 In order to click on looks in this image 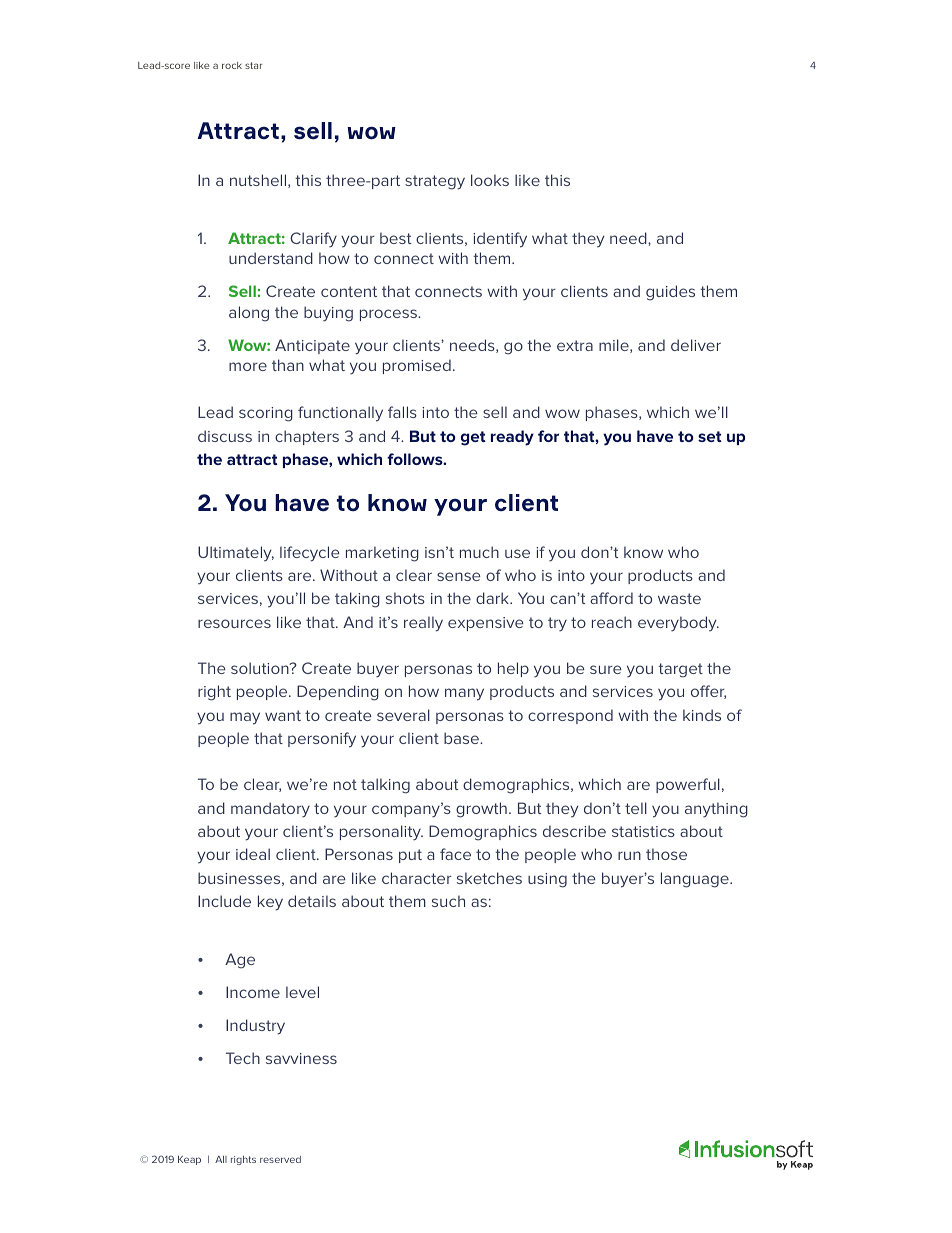, I will do `click(490, 180)`.
